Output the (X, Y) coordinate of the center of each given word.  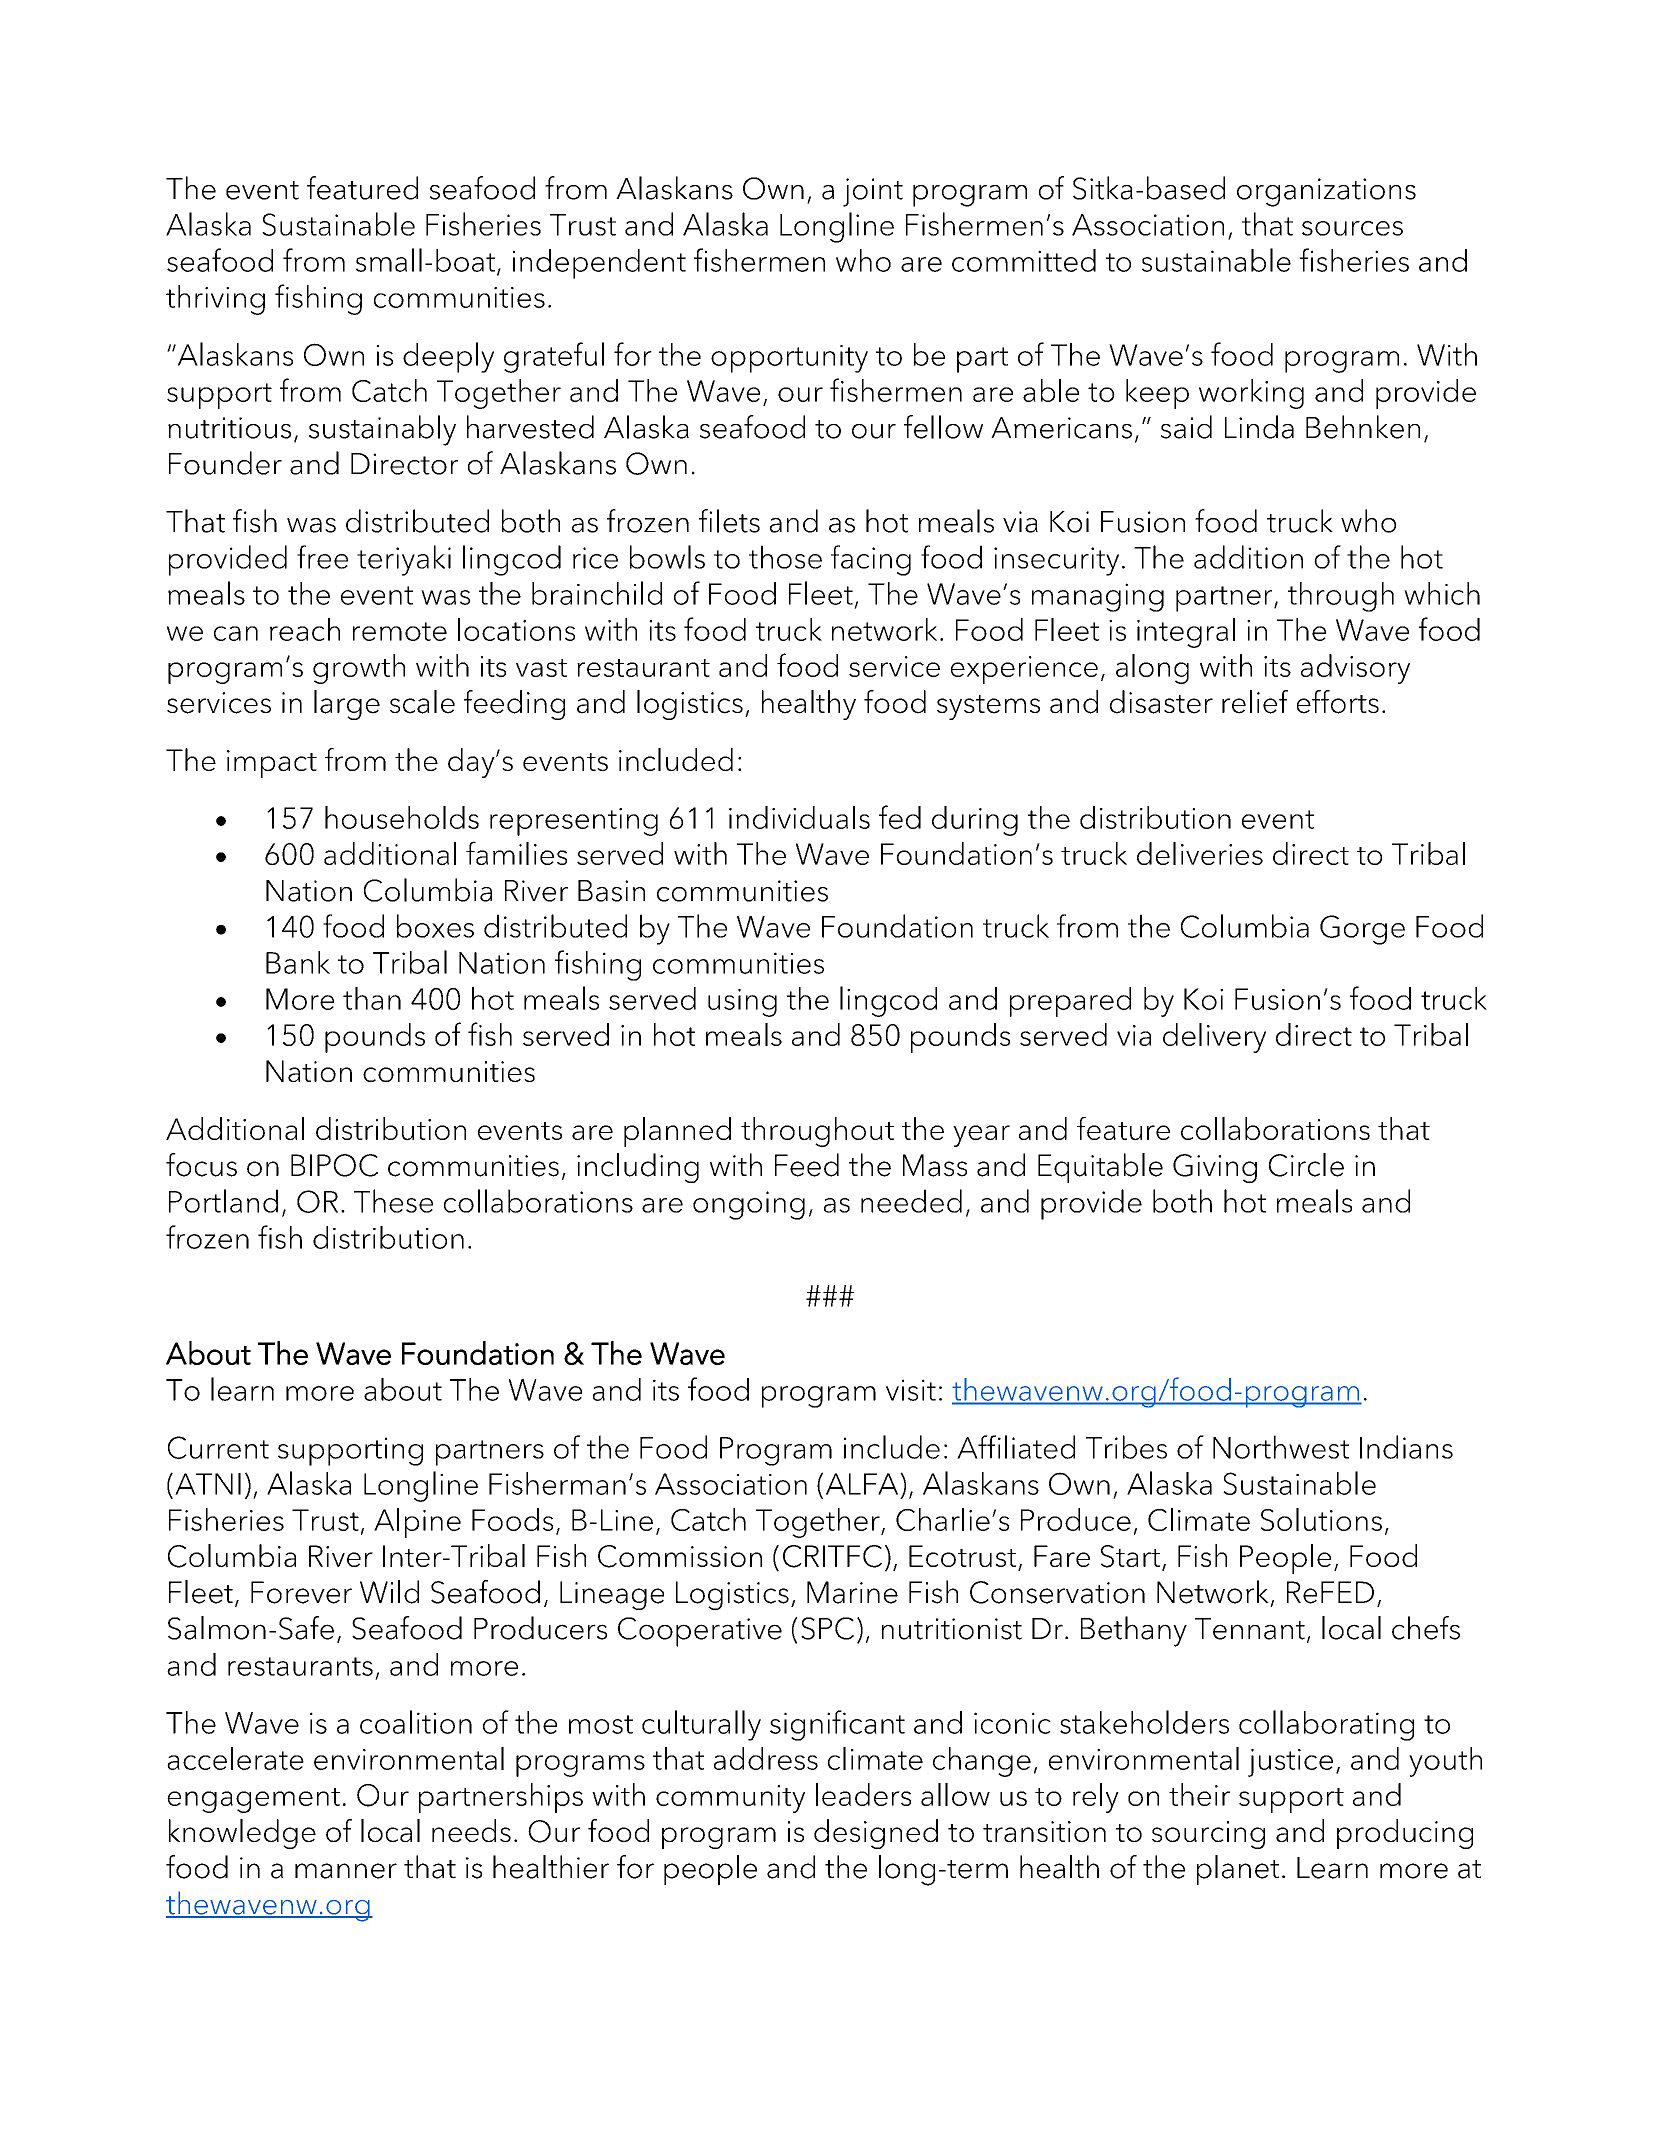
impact (272, 764)
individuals (799, 817)
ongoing (749, 1205)
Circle (1306, 1165)
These (393, 1201)
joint (873, 192)
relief (1255, 702)
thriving (215, 300)
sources (1352, 228)
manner (346, 1871)
